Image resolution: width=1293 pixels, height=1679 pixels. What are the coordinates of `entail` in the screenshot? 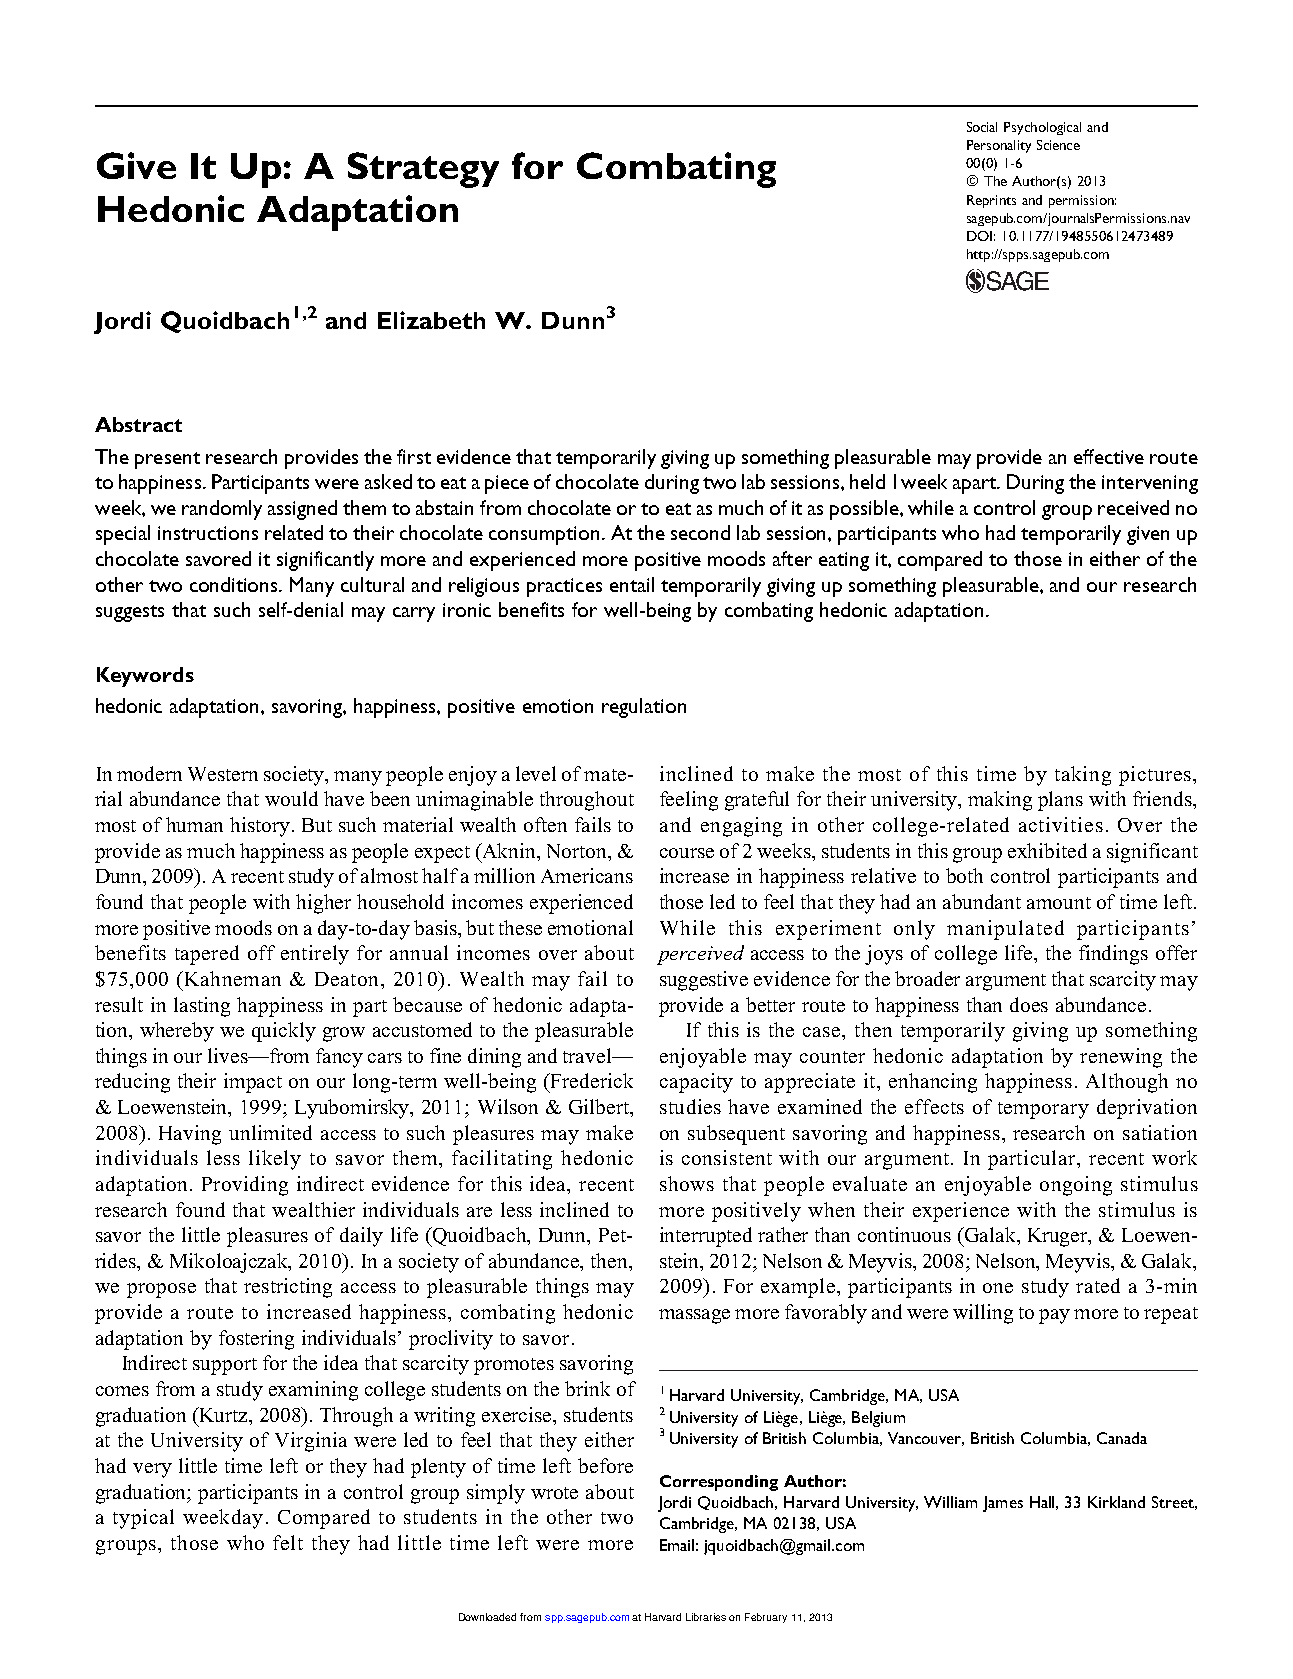 It's located at (632, 584).
